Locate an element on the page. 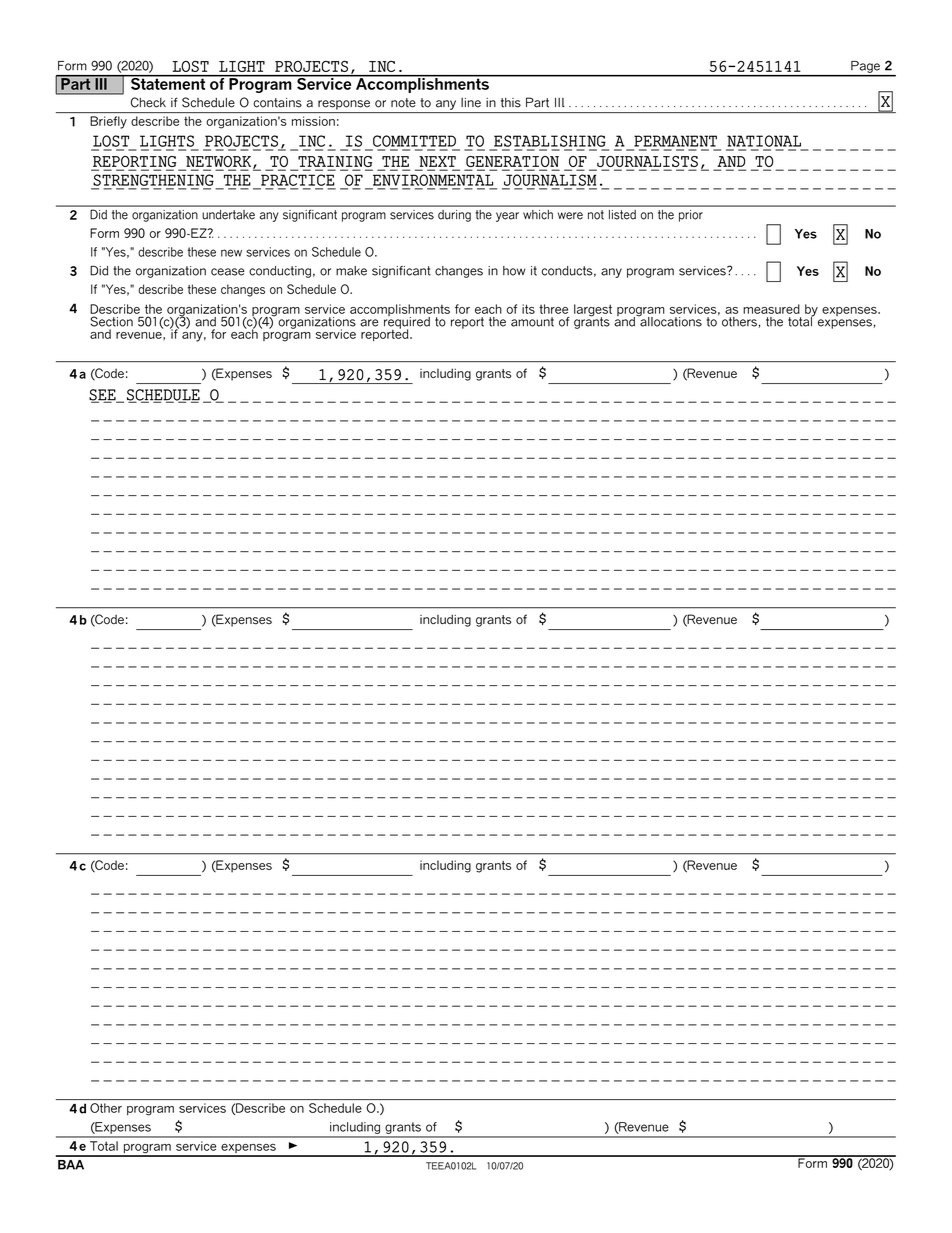  were is located at coordinates (570, 216).
